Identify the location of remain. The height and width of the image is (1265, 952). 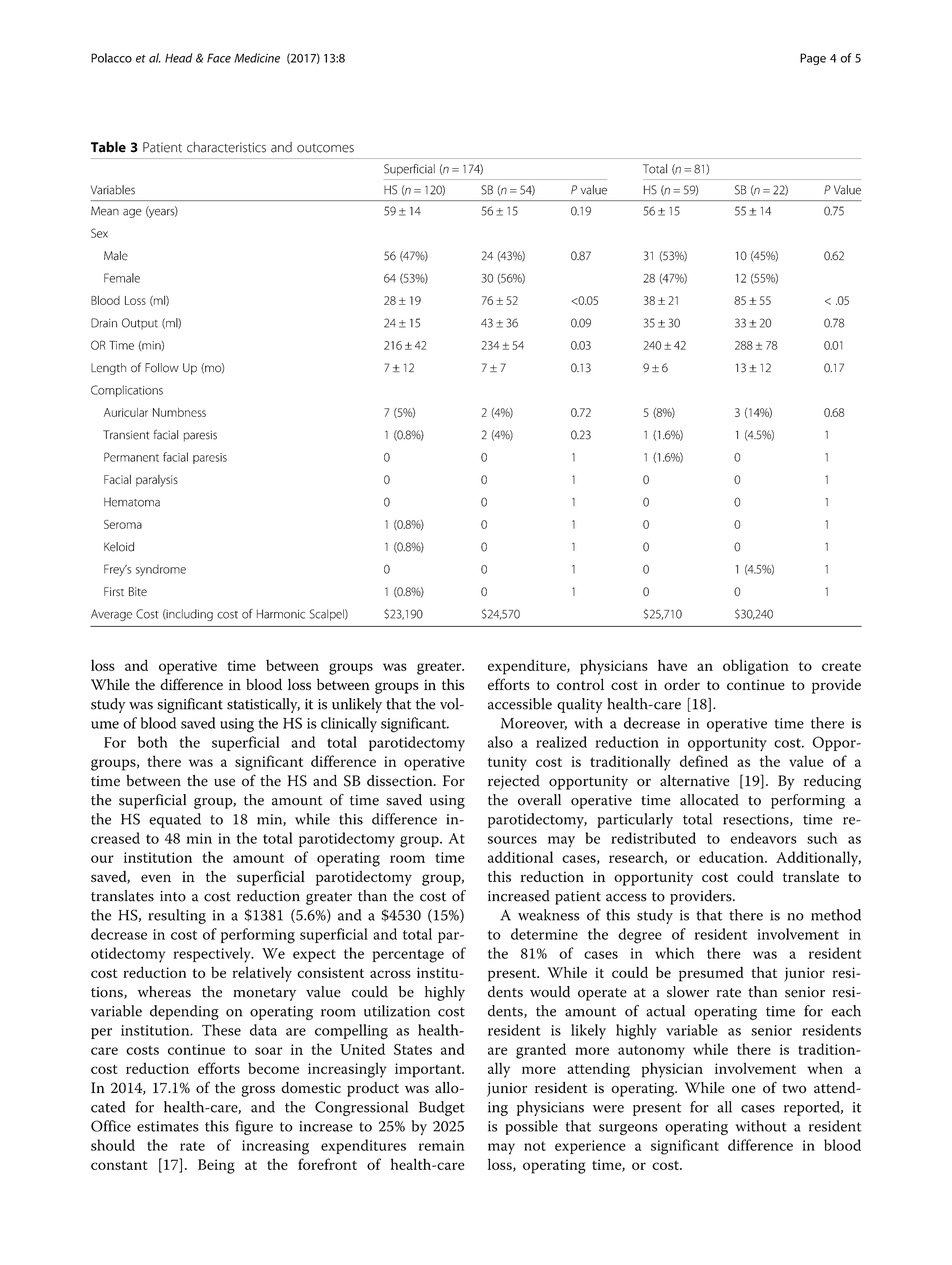
(441, 1145).
